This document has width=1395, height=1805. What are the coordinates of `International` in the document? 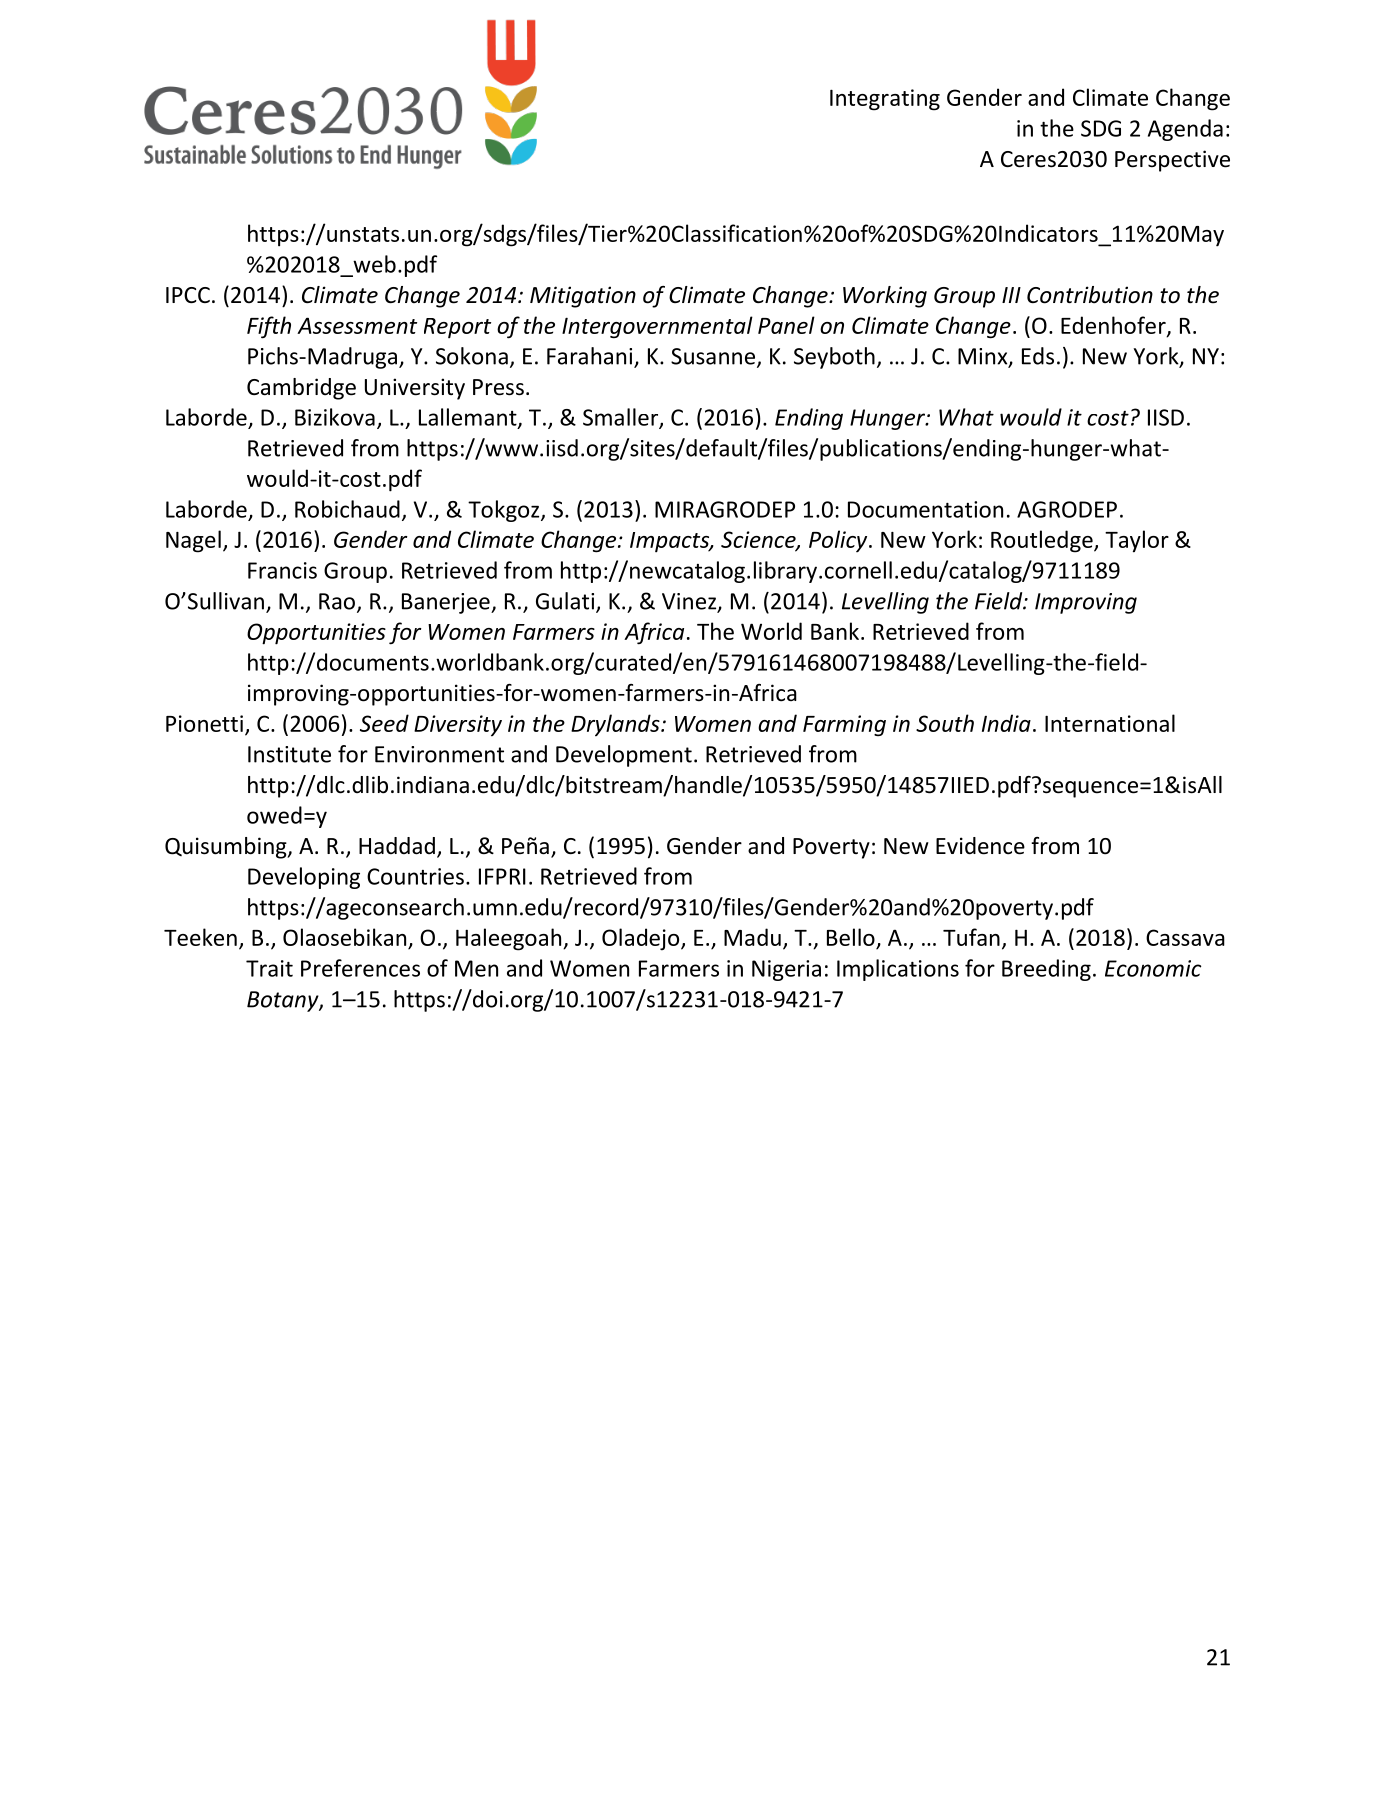 It's located at (1110, 723).
